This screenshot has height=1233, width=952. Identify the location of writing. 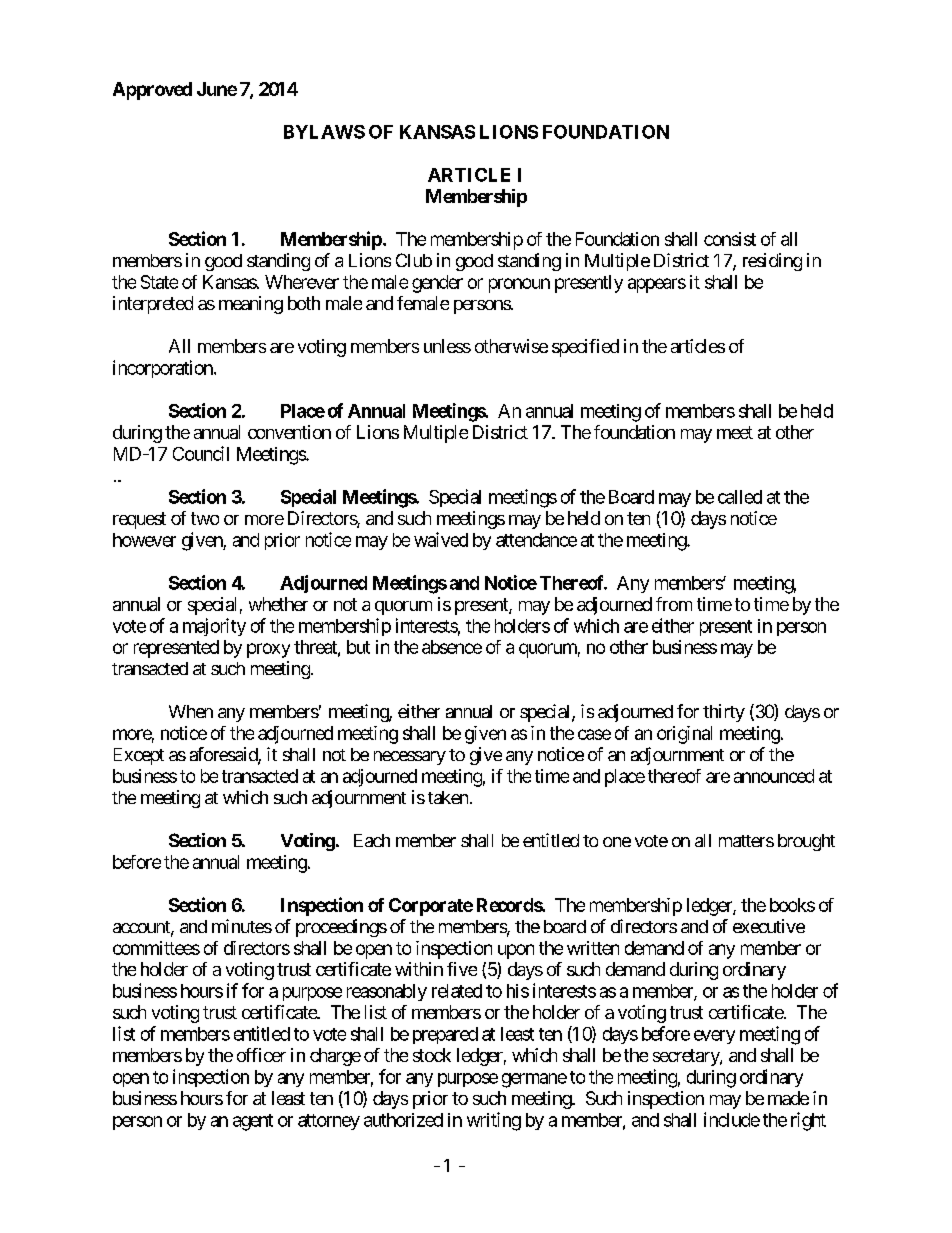
(494, 1121).
